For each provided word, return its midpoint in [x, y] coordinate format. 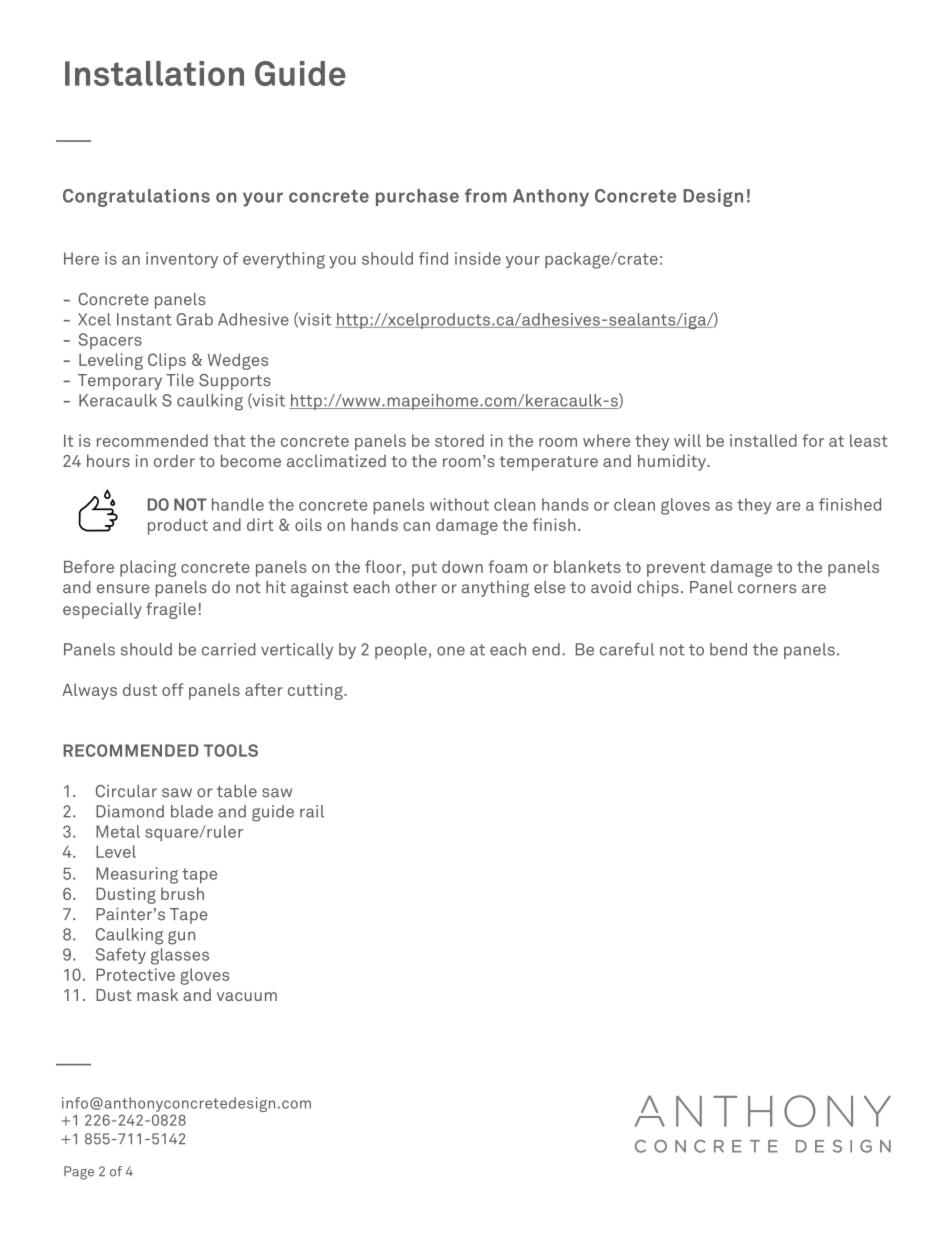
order [174, 460]
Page [79, 1173]
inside [478, 258]
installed [763, 440]
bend [728, 649]
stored [459, 440]
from [486, 196]
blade [192, 811]
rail [312, 811]
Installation [154, 73]
